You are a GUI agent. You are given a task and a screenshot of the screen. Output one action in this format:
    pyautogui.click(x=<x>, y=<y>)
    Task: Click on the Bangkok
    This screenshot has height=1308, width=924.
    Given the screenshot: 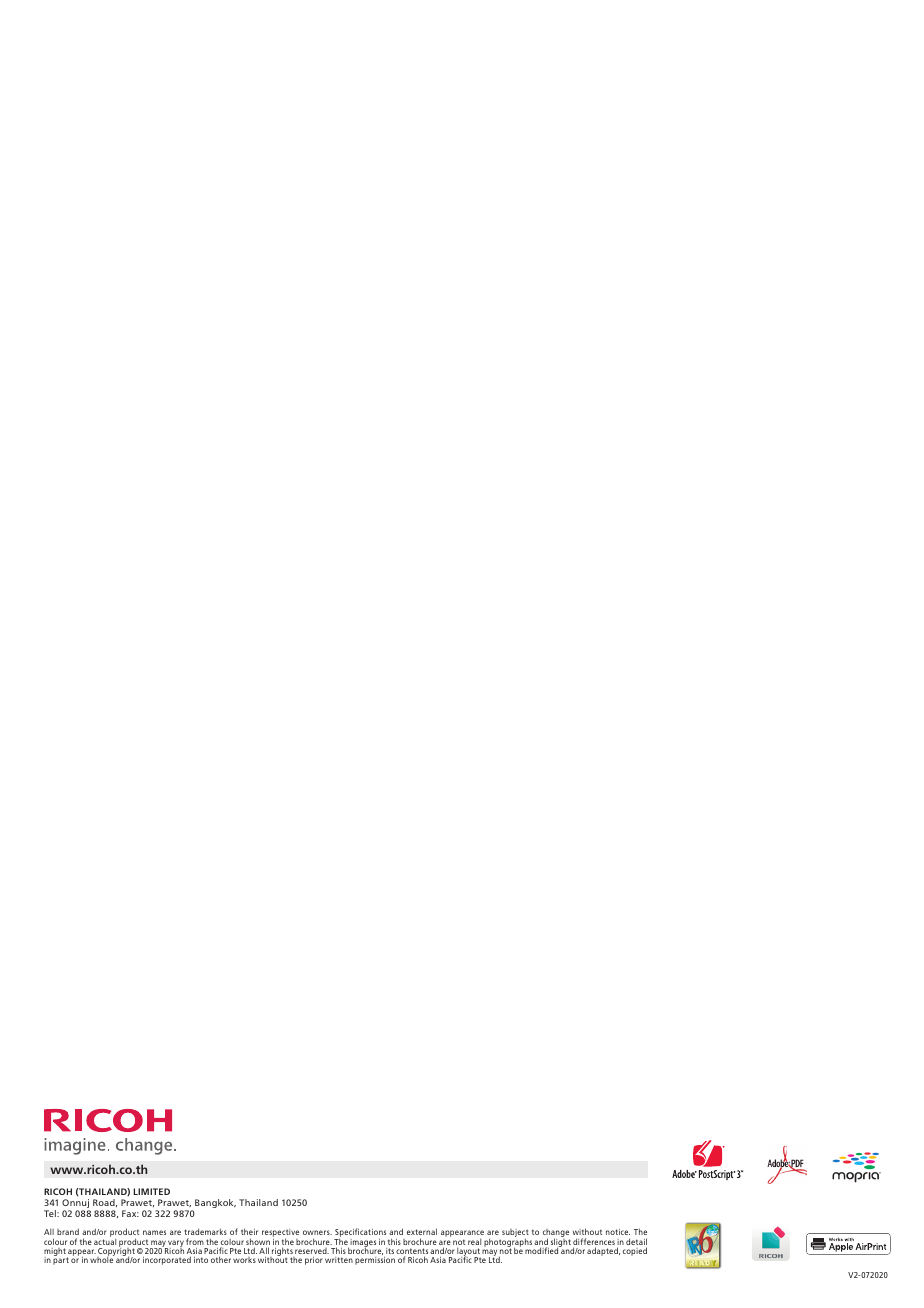 What is the action you would take?
    pyautogui.click(x=215, y=1203)
